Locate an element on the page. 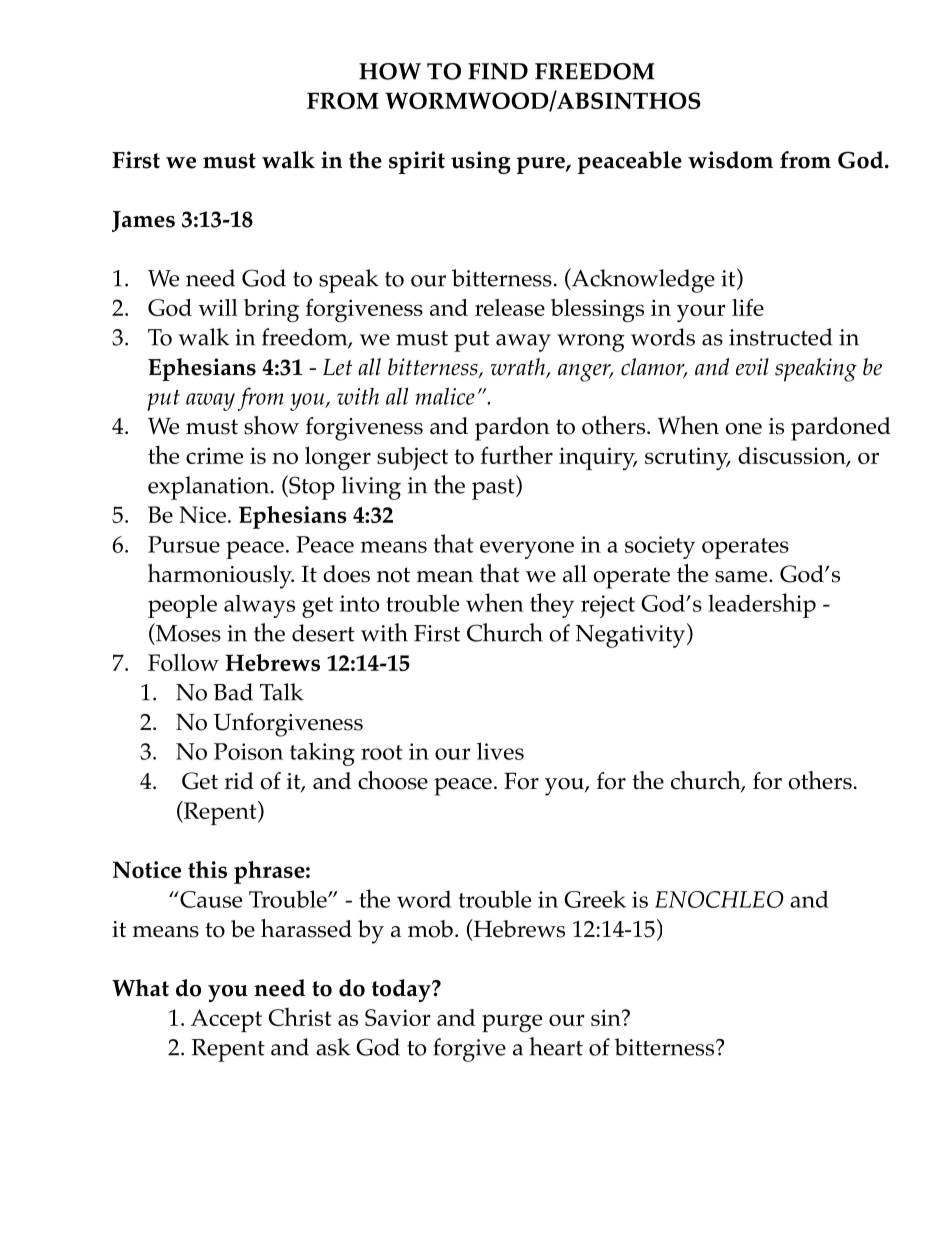 This image has height=1233, width=952. Accept is located at coordinates (226, 1020).
